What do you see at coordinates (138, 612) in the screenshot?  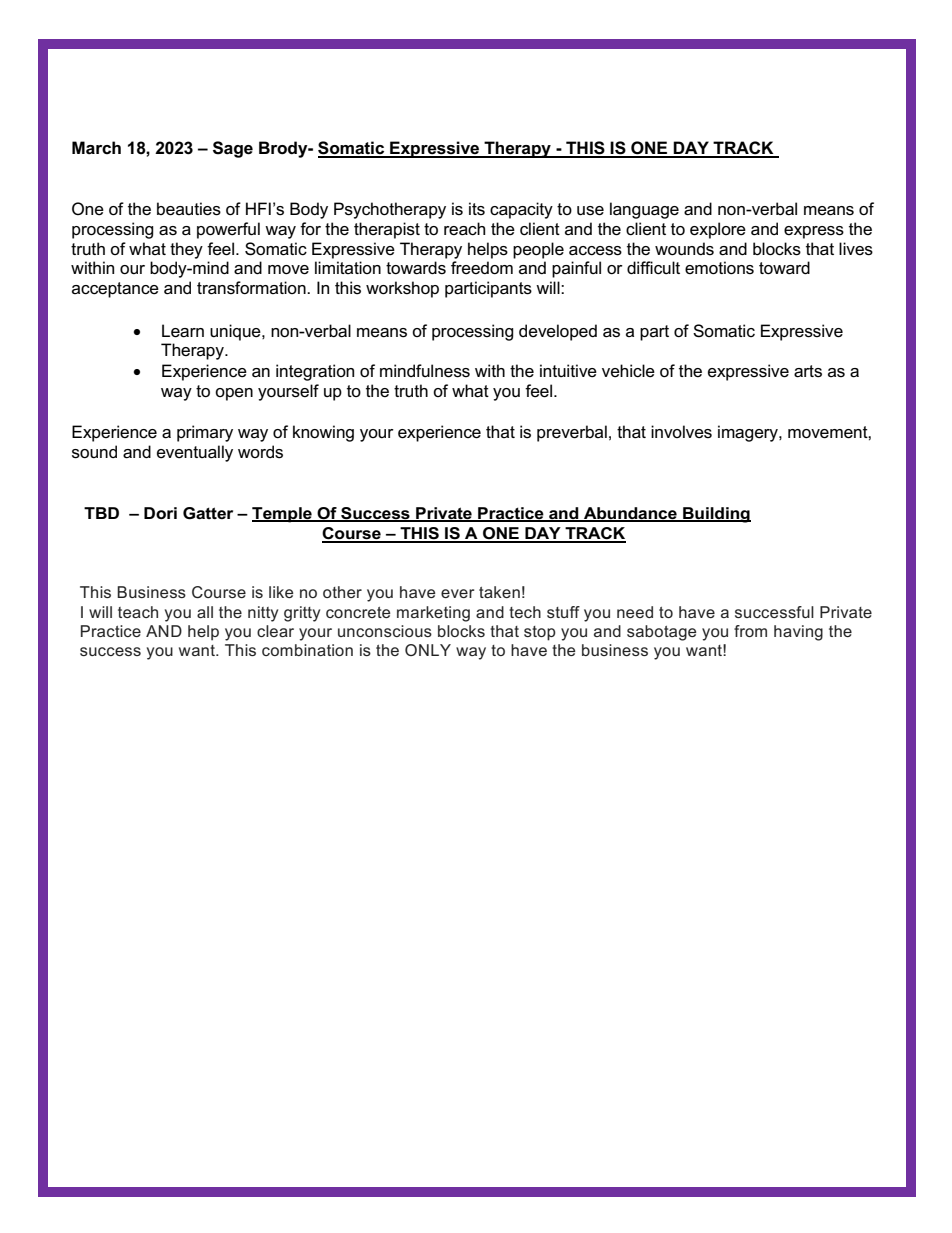 I see `teach` at bounding box center [138, 612].
